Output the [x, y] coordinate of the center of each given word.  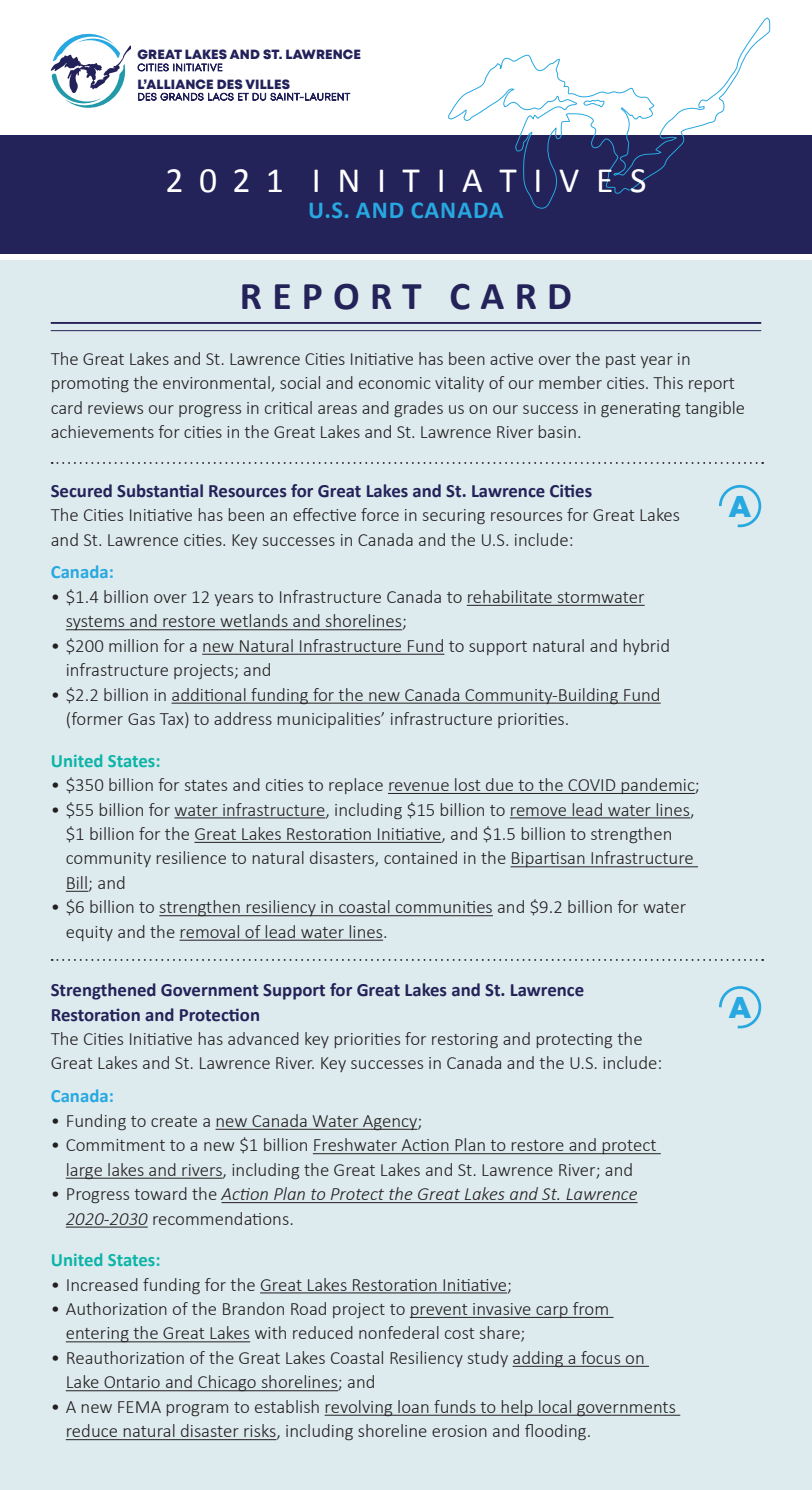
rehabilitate [510, 598]
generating [640, 409]
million [133, 645]
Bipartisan [548, 860]
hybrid [646, 647]
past [621, 361]
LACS [221, 96]
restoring [465, 1040]
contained [420, 857]
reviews [115, 408]
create [174, 1121]
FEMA [139, 1407]
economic [395, 383]
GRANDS [182, 96]
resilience [191, 857]
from [590, 1310]
